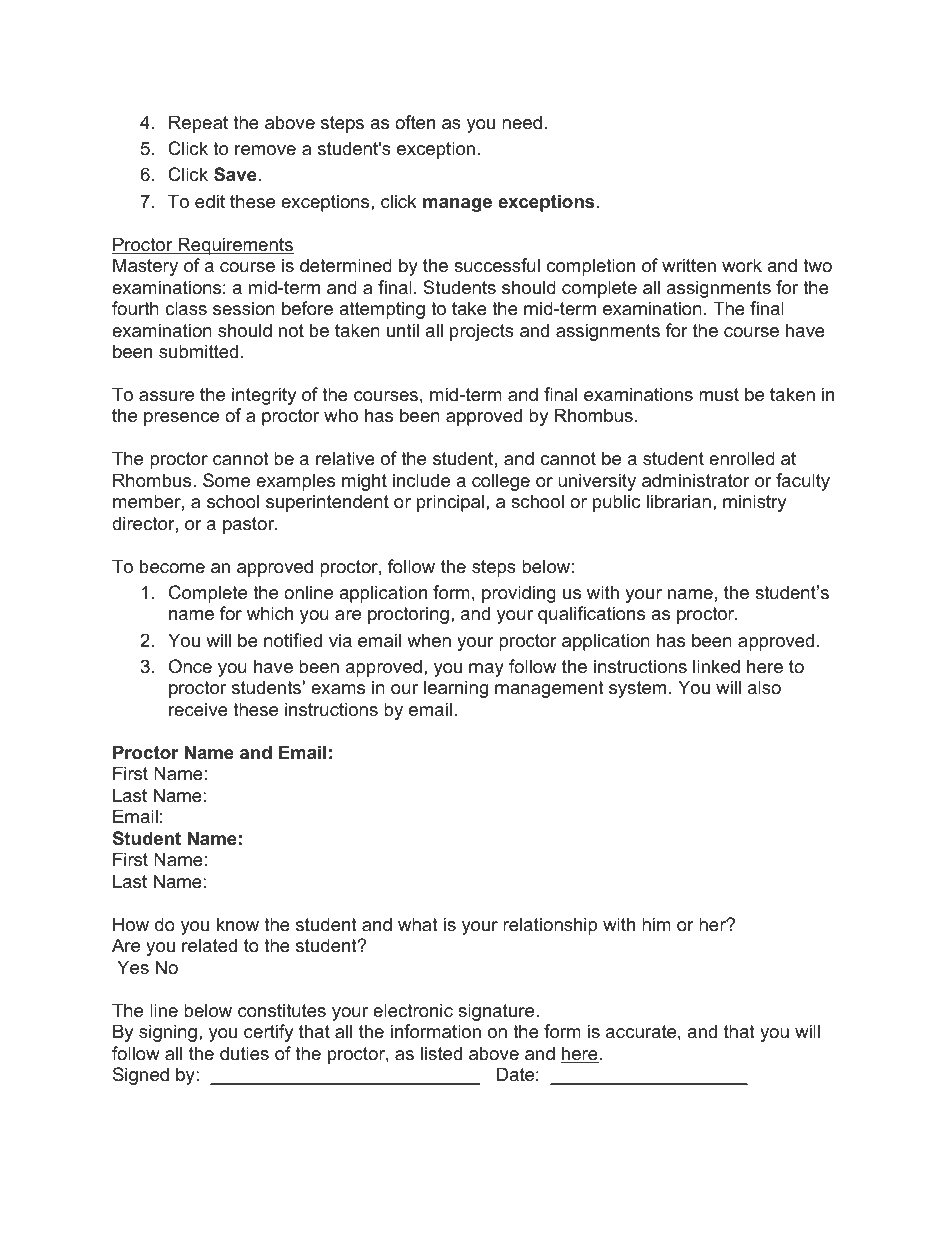  Describe the element at coordinates (235, 174) in the page. I see `Save` at that location.
